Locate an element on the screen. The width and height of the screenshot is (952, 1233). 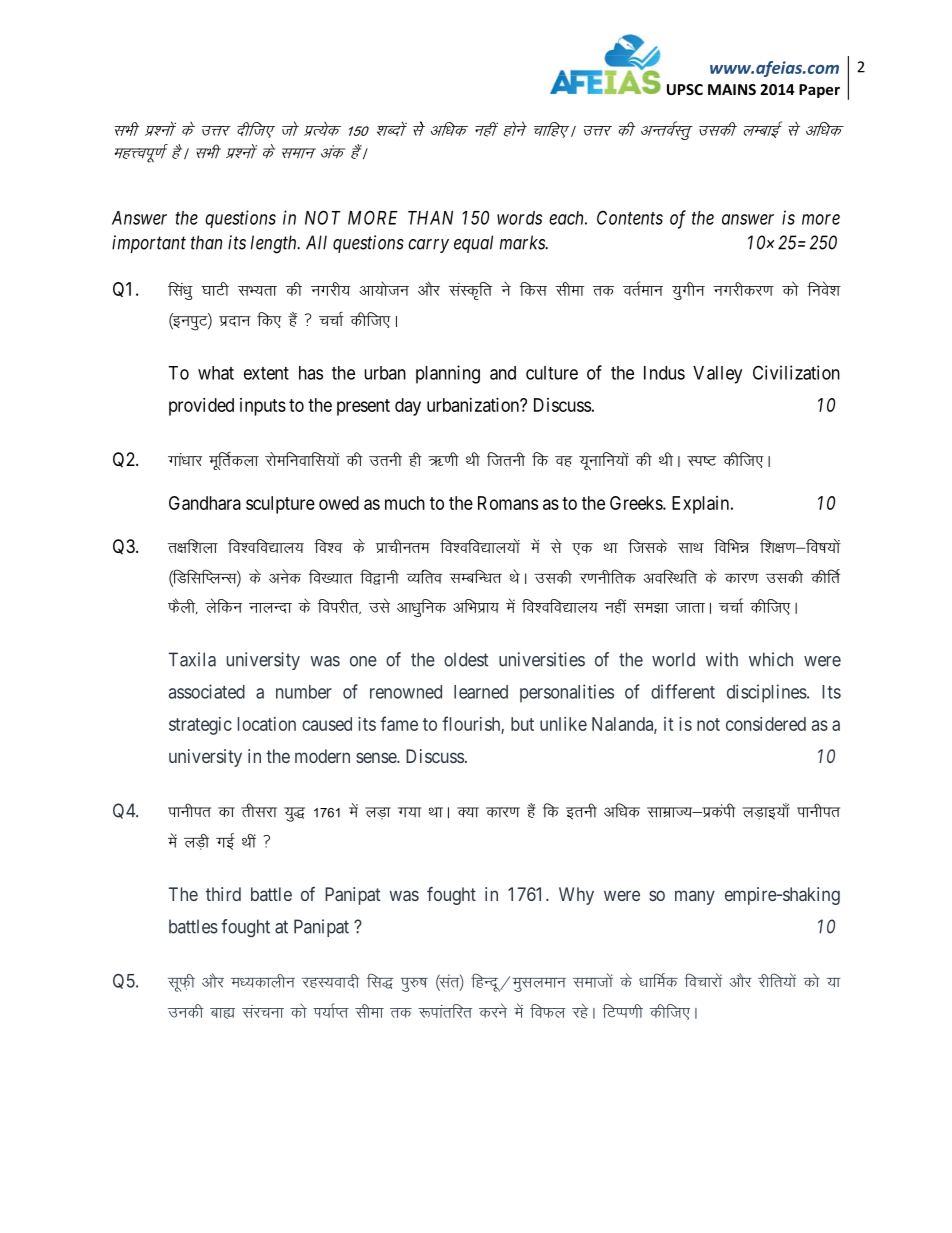
planning is located at coordinates (448, 374).
